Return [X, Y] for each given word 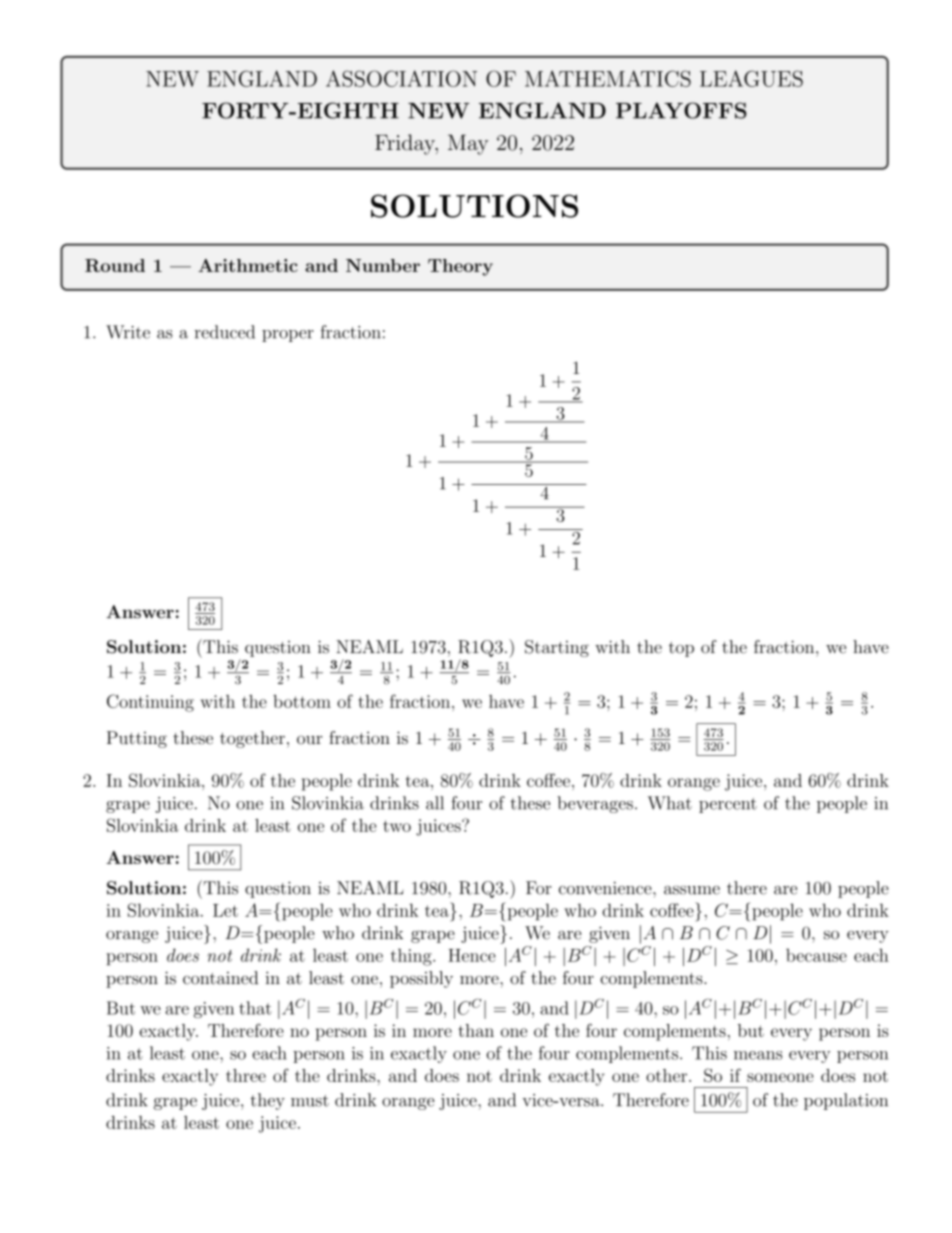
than [476, 1030]
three [246, 1075]
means [758, 1055]
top [681, 649]
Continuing [150, 703]
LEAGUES [751, 78]
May [468, 144]
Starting [557, 648]
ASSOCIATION [401, 78]
